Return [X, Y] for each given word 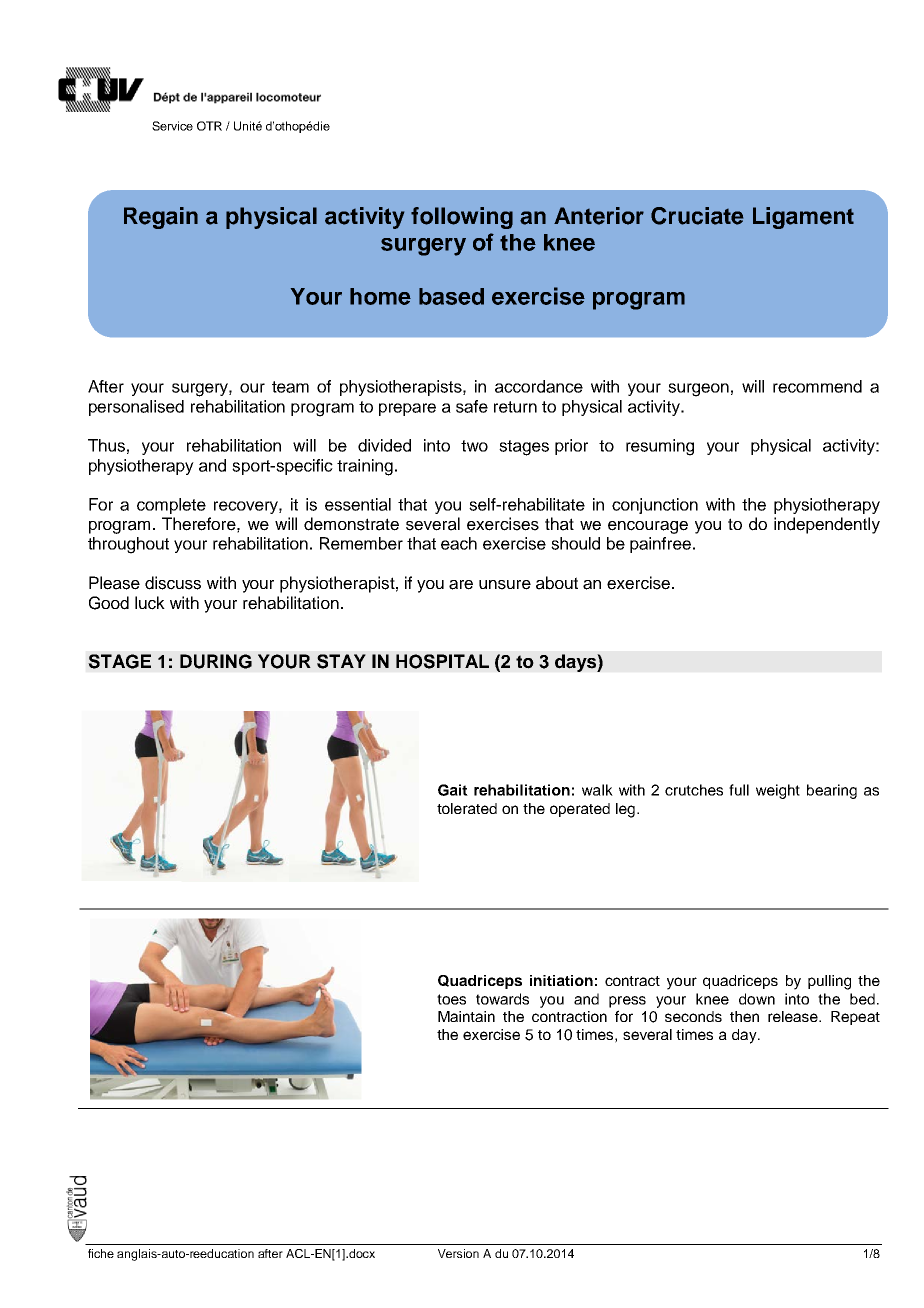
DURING [216, 661]
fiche [101, 1253]
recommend [817, 386]
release [794, 1016]
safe [472, 406]
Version [458, 1253]
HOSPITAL [442, 661]
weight [778, 791]
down [757, 999]
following [462, 218]
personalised [136, 408]
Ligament [803, 218]
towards [502, 999]
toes [451, 999]
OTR [209, 126]
